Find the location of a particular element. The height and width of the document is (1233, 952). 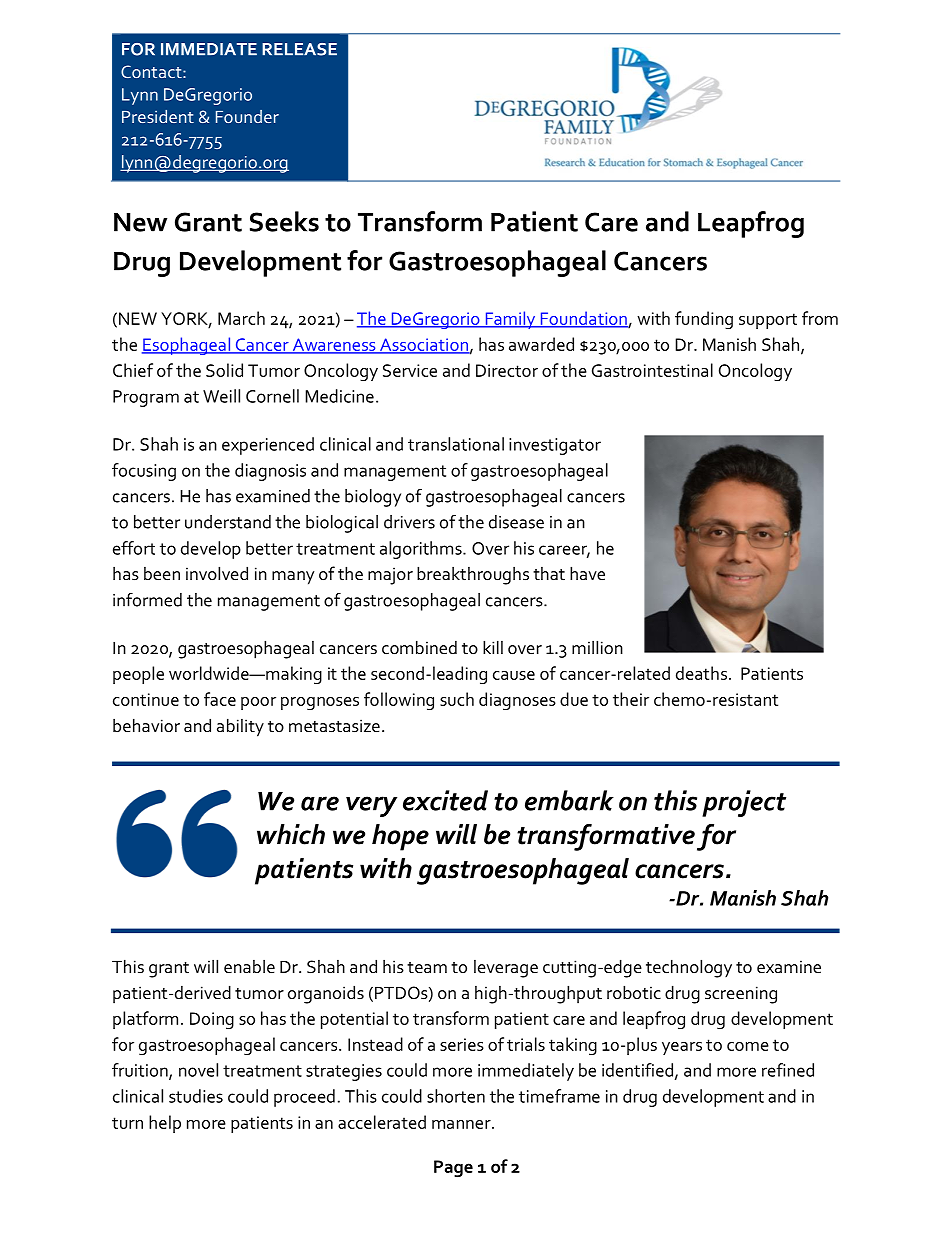

Founder is located at coordinates (247, 116).
